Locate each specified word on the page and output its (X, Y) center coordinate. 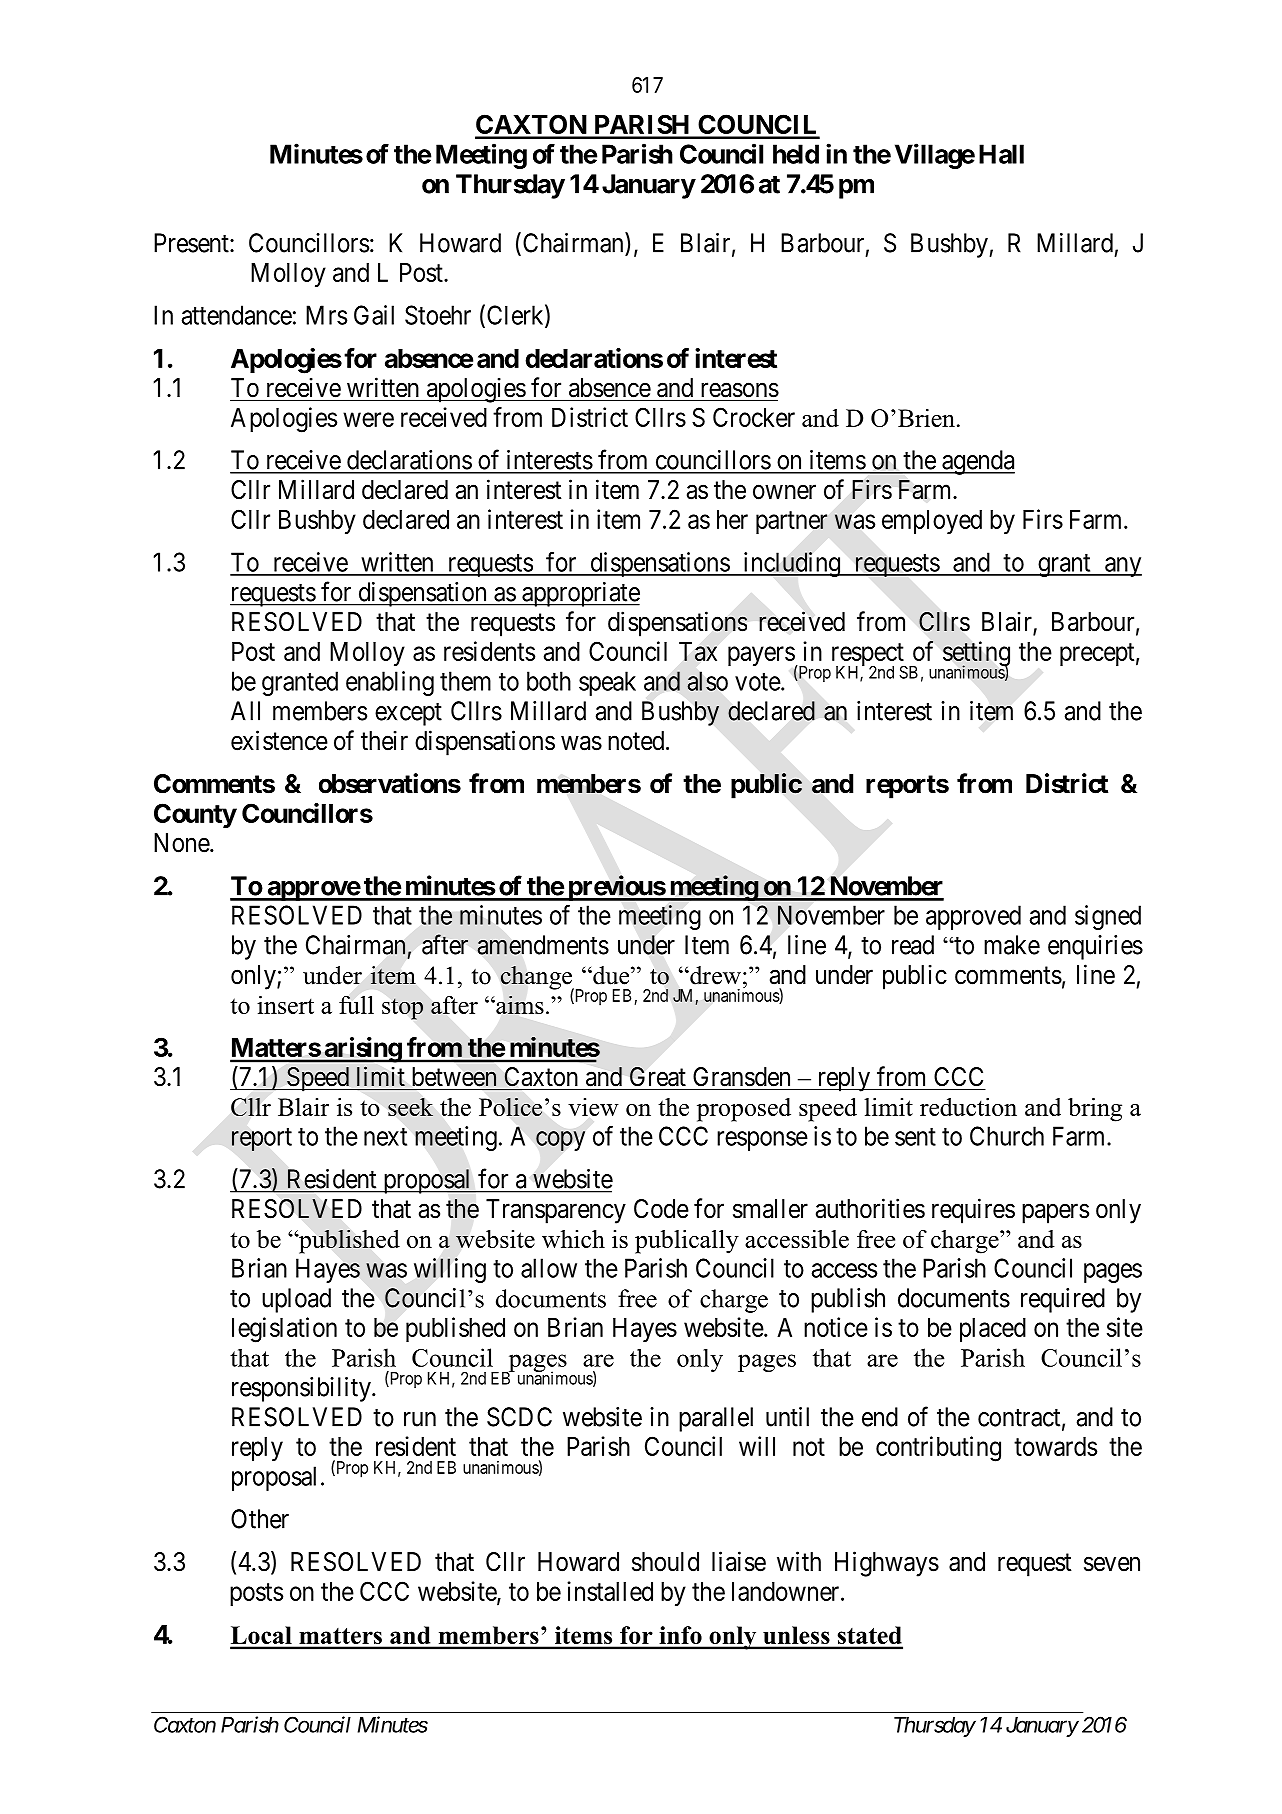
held (796, 154)
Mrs (326, 315)
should (665, 1562)
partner (792, 522)
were (368, 419)
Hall (1001, 154)
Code (661, 1209)
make (1012, 945)
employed (932, 522)
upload (296, 1300)
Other (260, 1519)
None (182, 843)
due (611, 975)
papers (1055, 1214)
